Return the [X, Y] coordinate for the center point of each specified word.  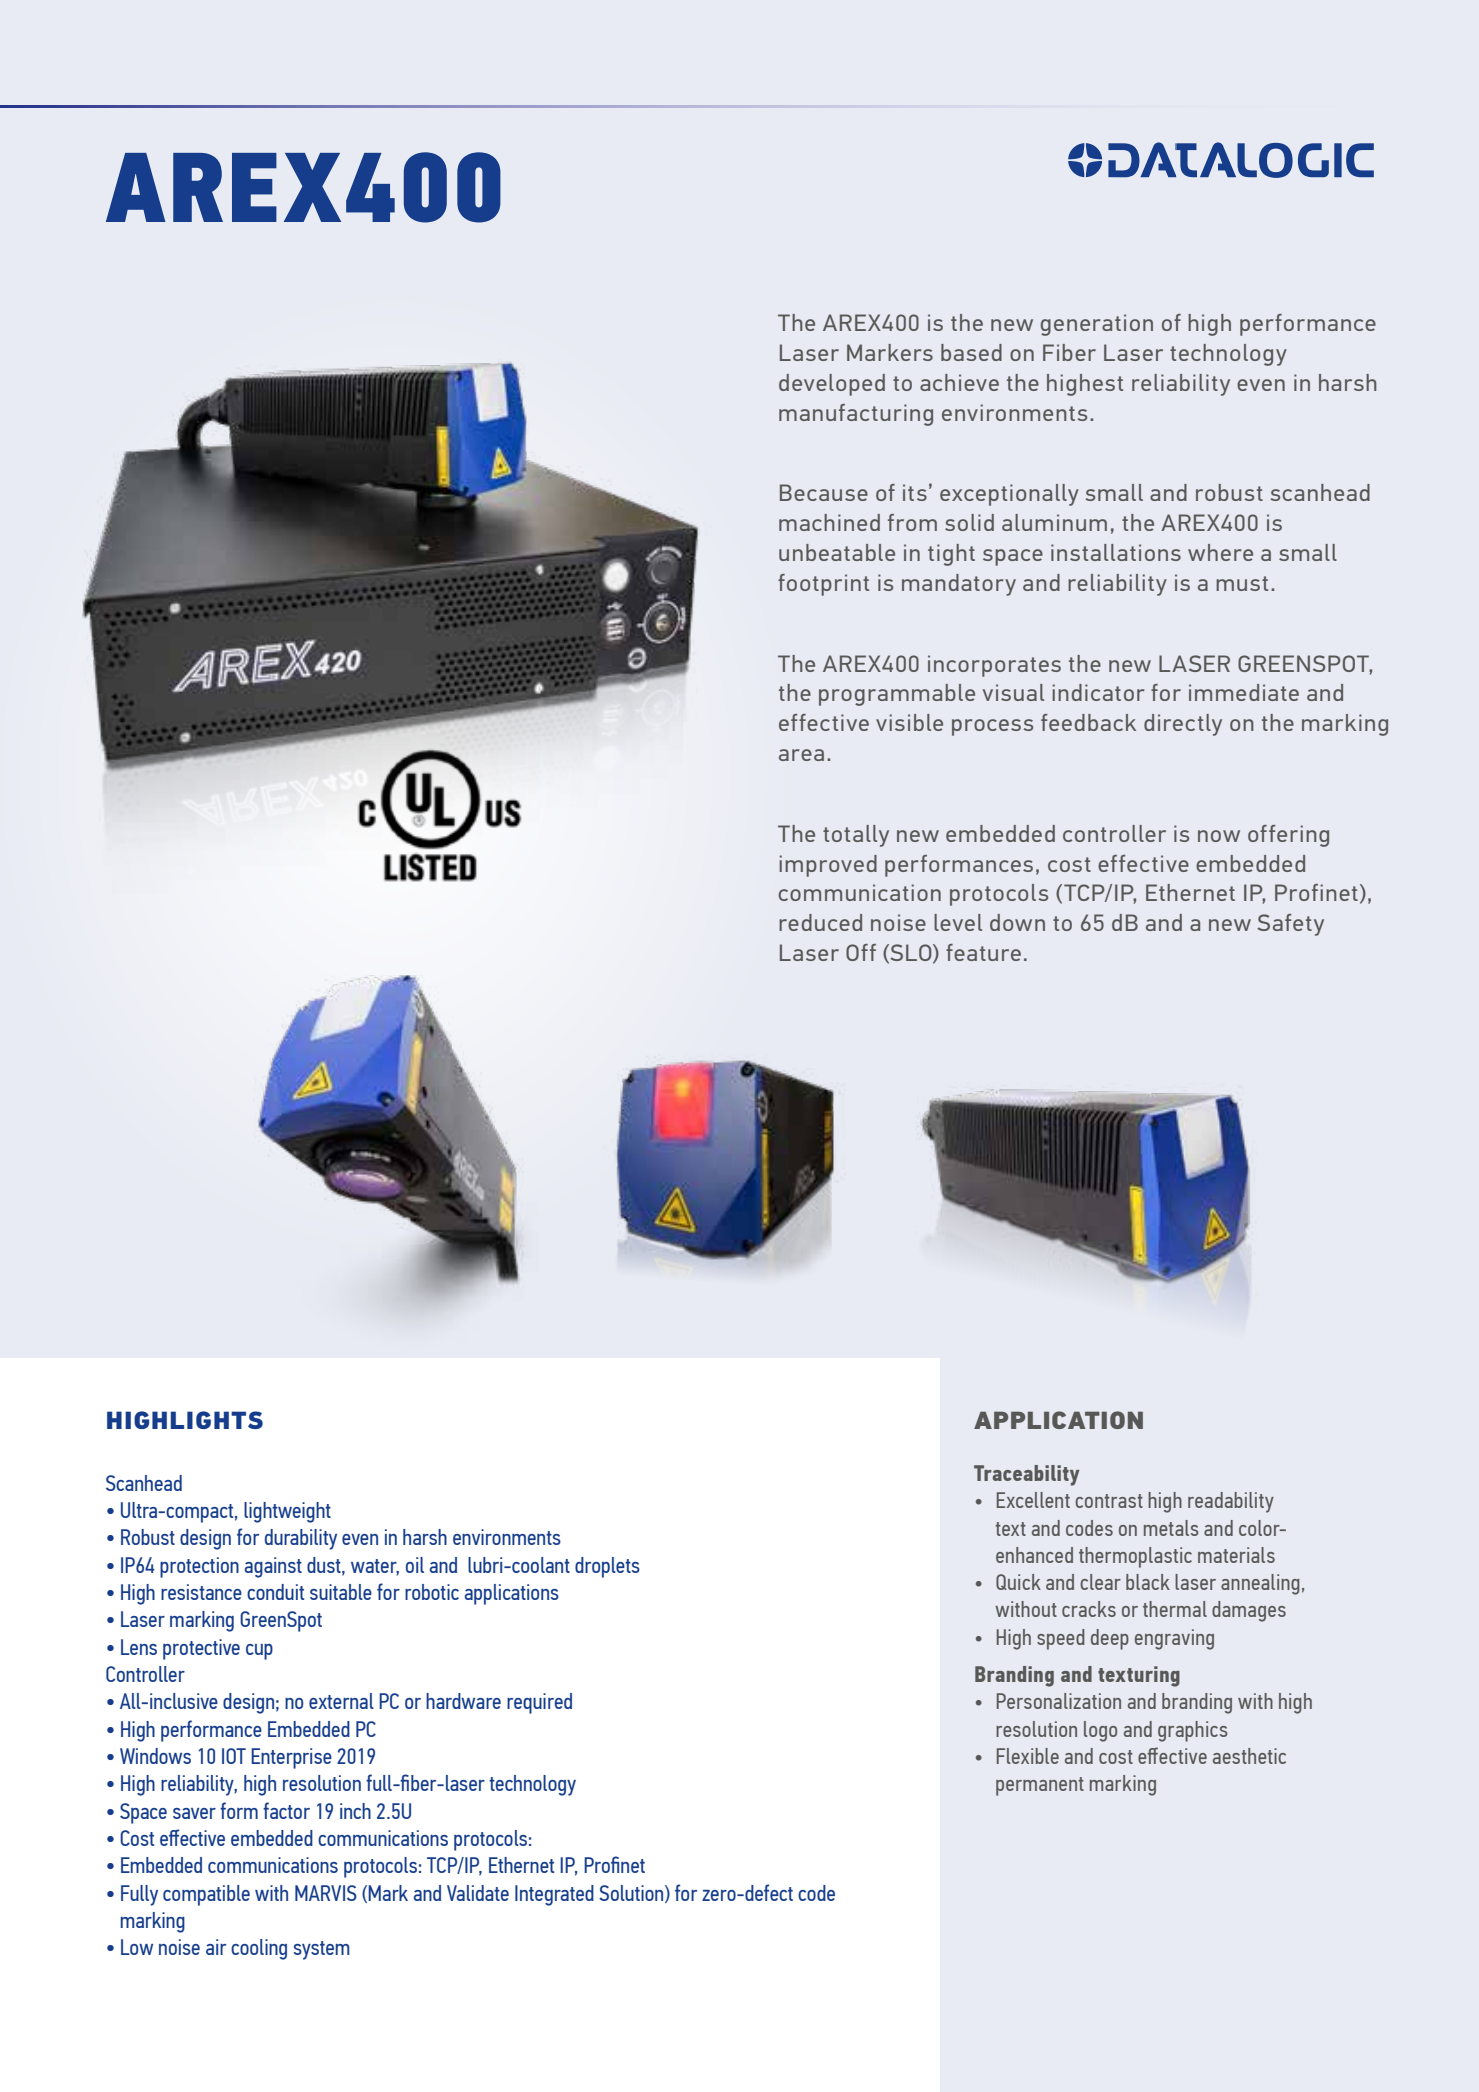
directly [1183, 725]
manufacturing [856, 415]
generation [1097, 325]
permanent [1040, 1786]
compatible [206, 1895]
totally [856, 836]
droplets [607, 1567]
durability [301, 1539]
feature [983, 952]
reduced [820, 922]
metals [1171, 1528]
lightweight [287, 1512]
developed [832, 385]
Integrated [554, 1895]
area [801, 755]
